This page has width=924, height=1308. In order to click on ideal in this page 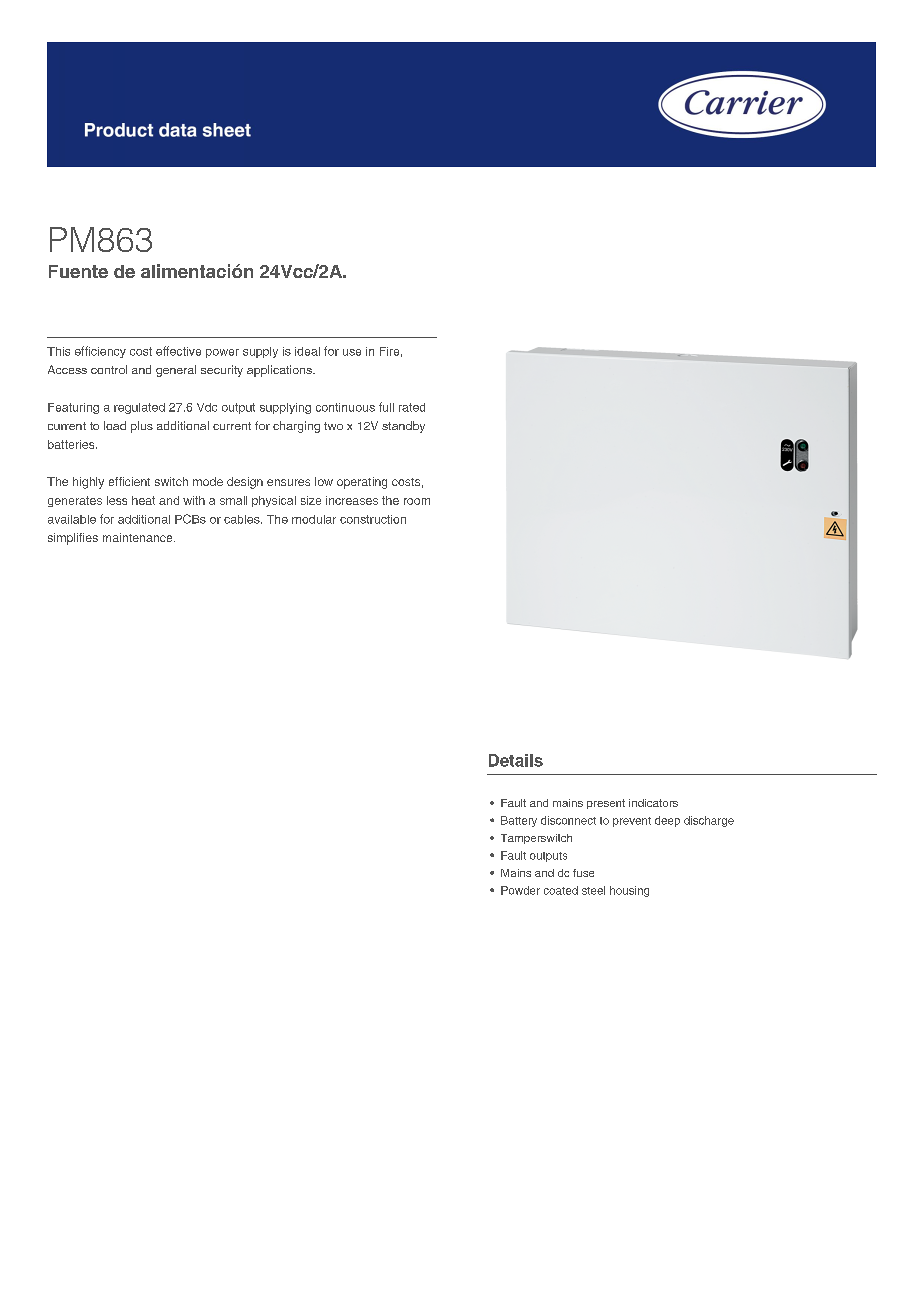, I will do `click(307, 351)`.
